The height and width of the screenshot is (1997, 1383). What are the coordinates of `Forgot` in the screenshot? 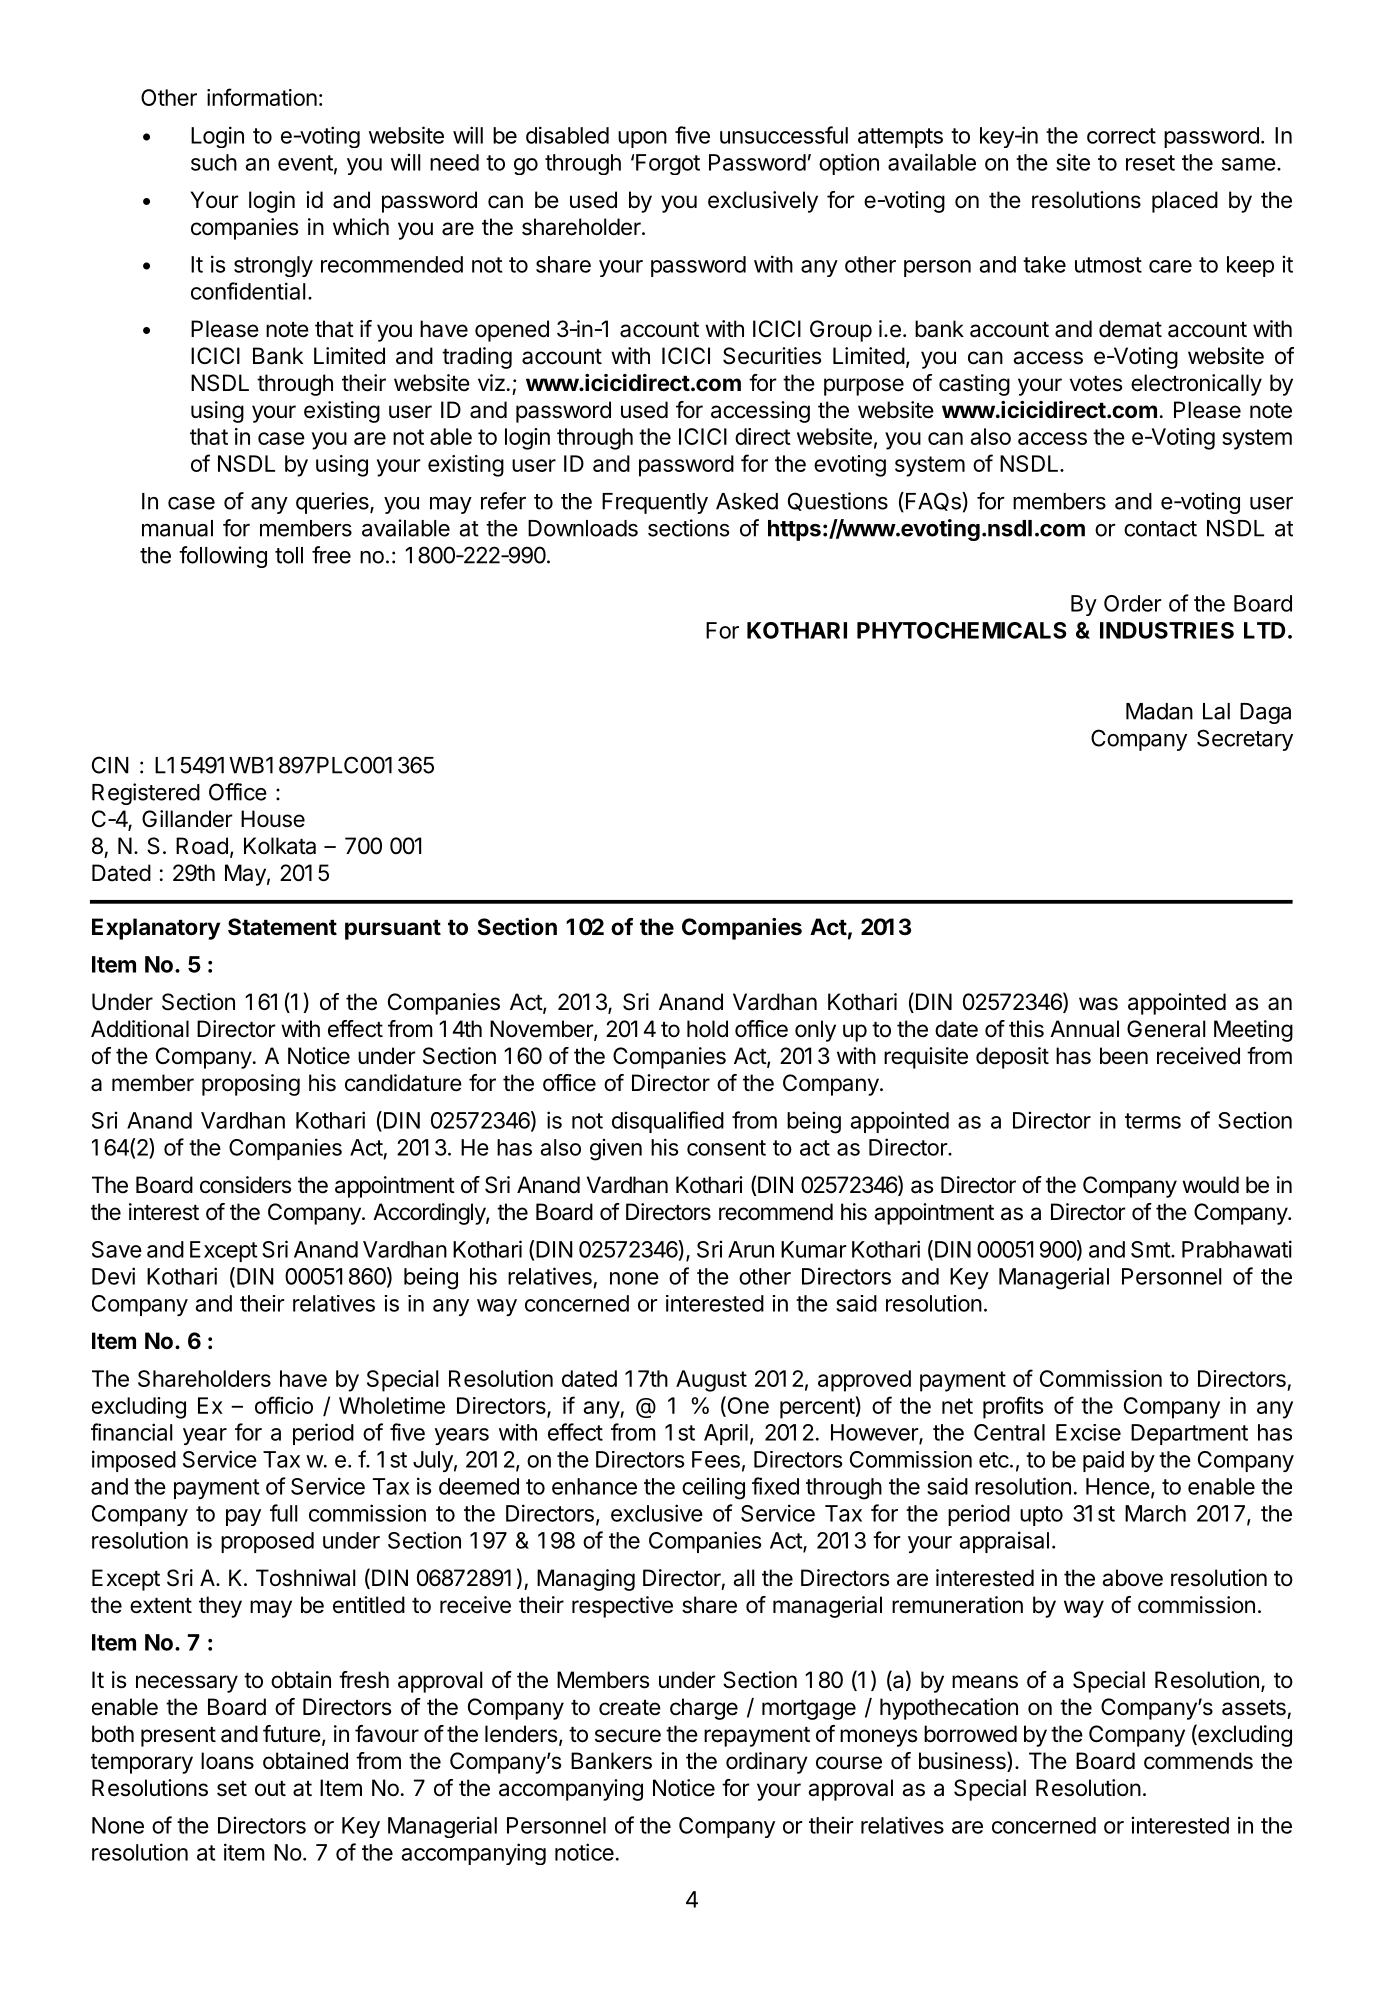 It's located at (668, 164).
